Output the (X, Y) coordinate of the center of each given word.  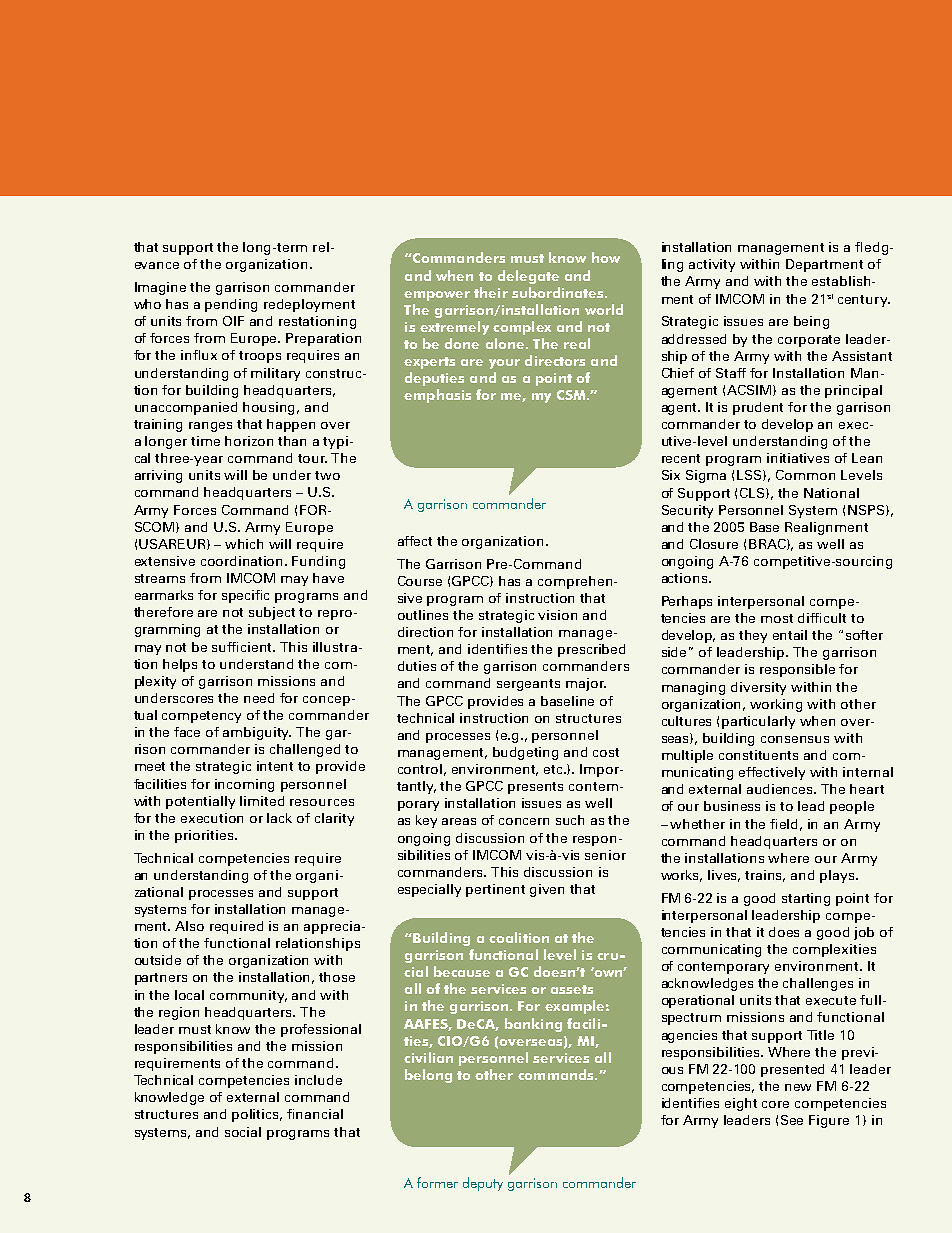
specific (245, 596)
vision (557, 615)
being (811, 322)
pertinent (495, 890)
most (777, 618)
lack (279, 818)
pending (231, 305)
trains (765, 876)
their (491, 292)
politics (257, 1115)
